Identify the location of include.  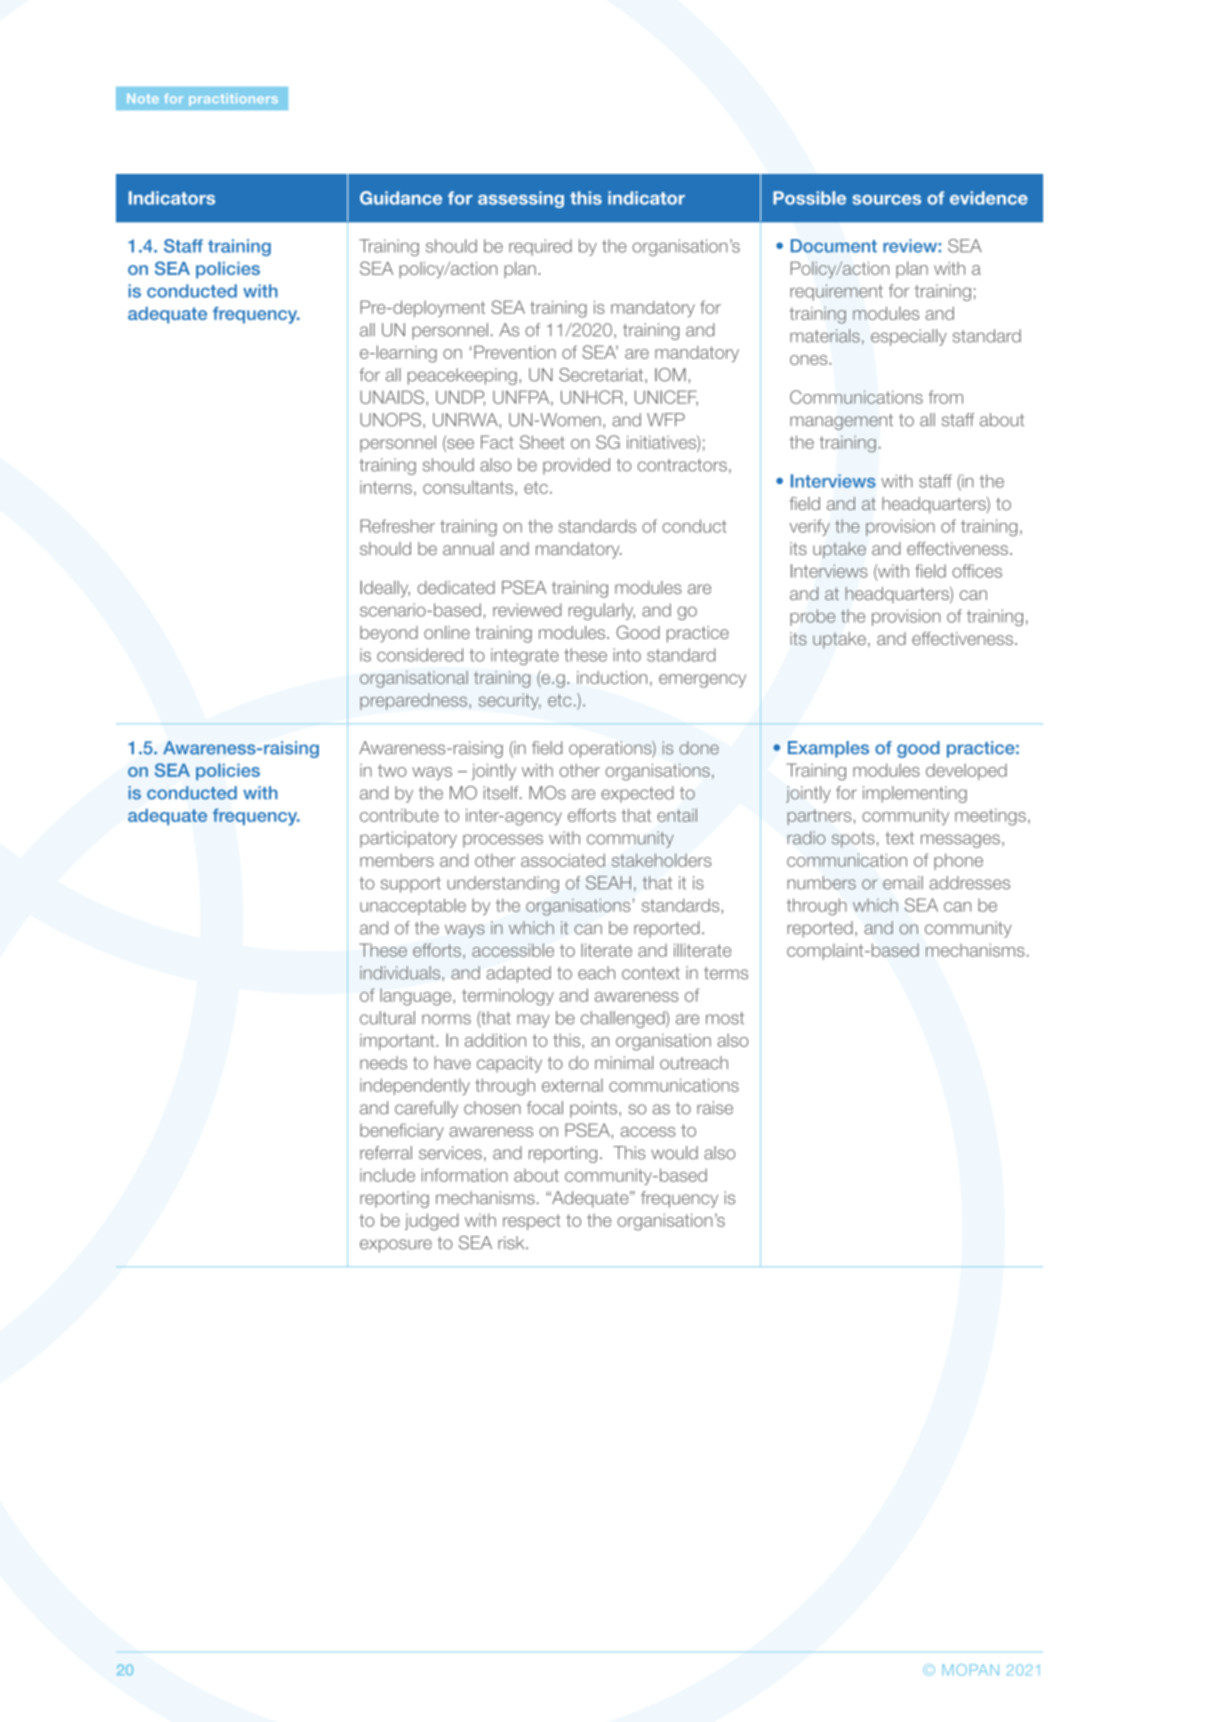
(387, 1175).
